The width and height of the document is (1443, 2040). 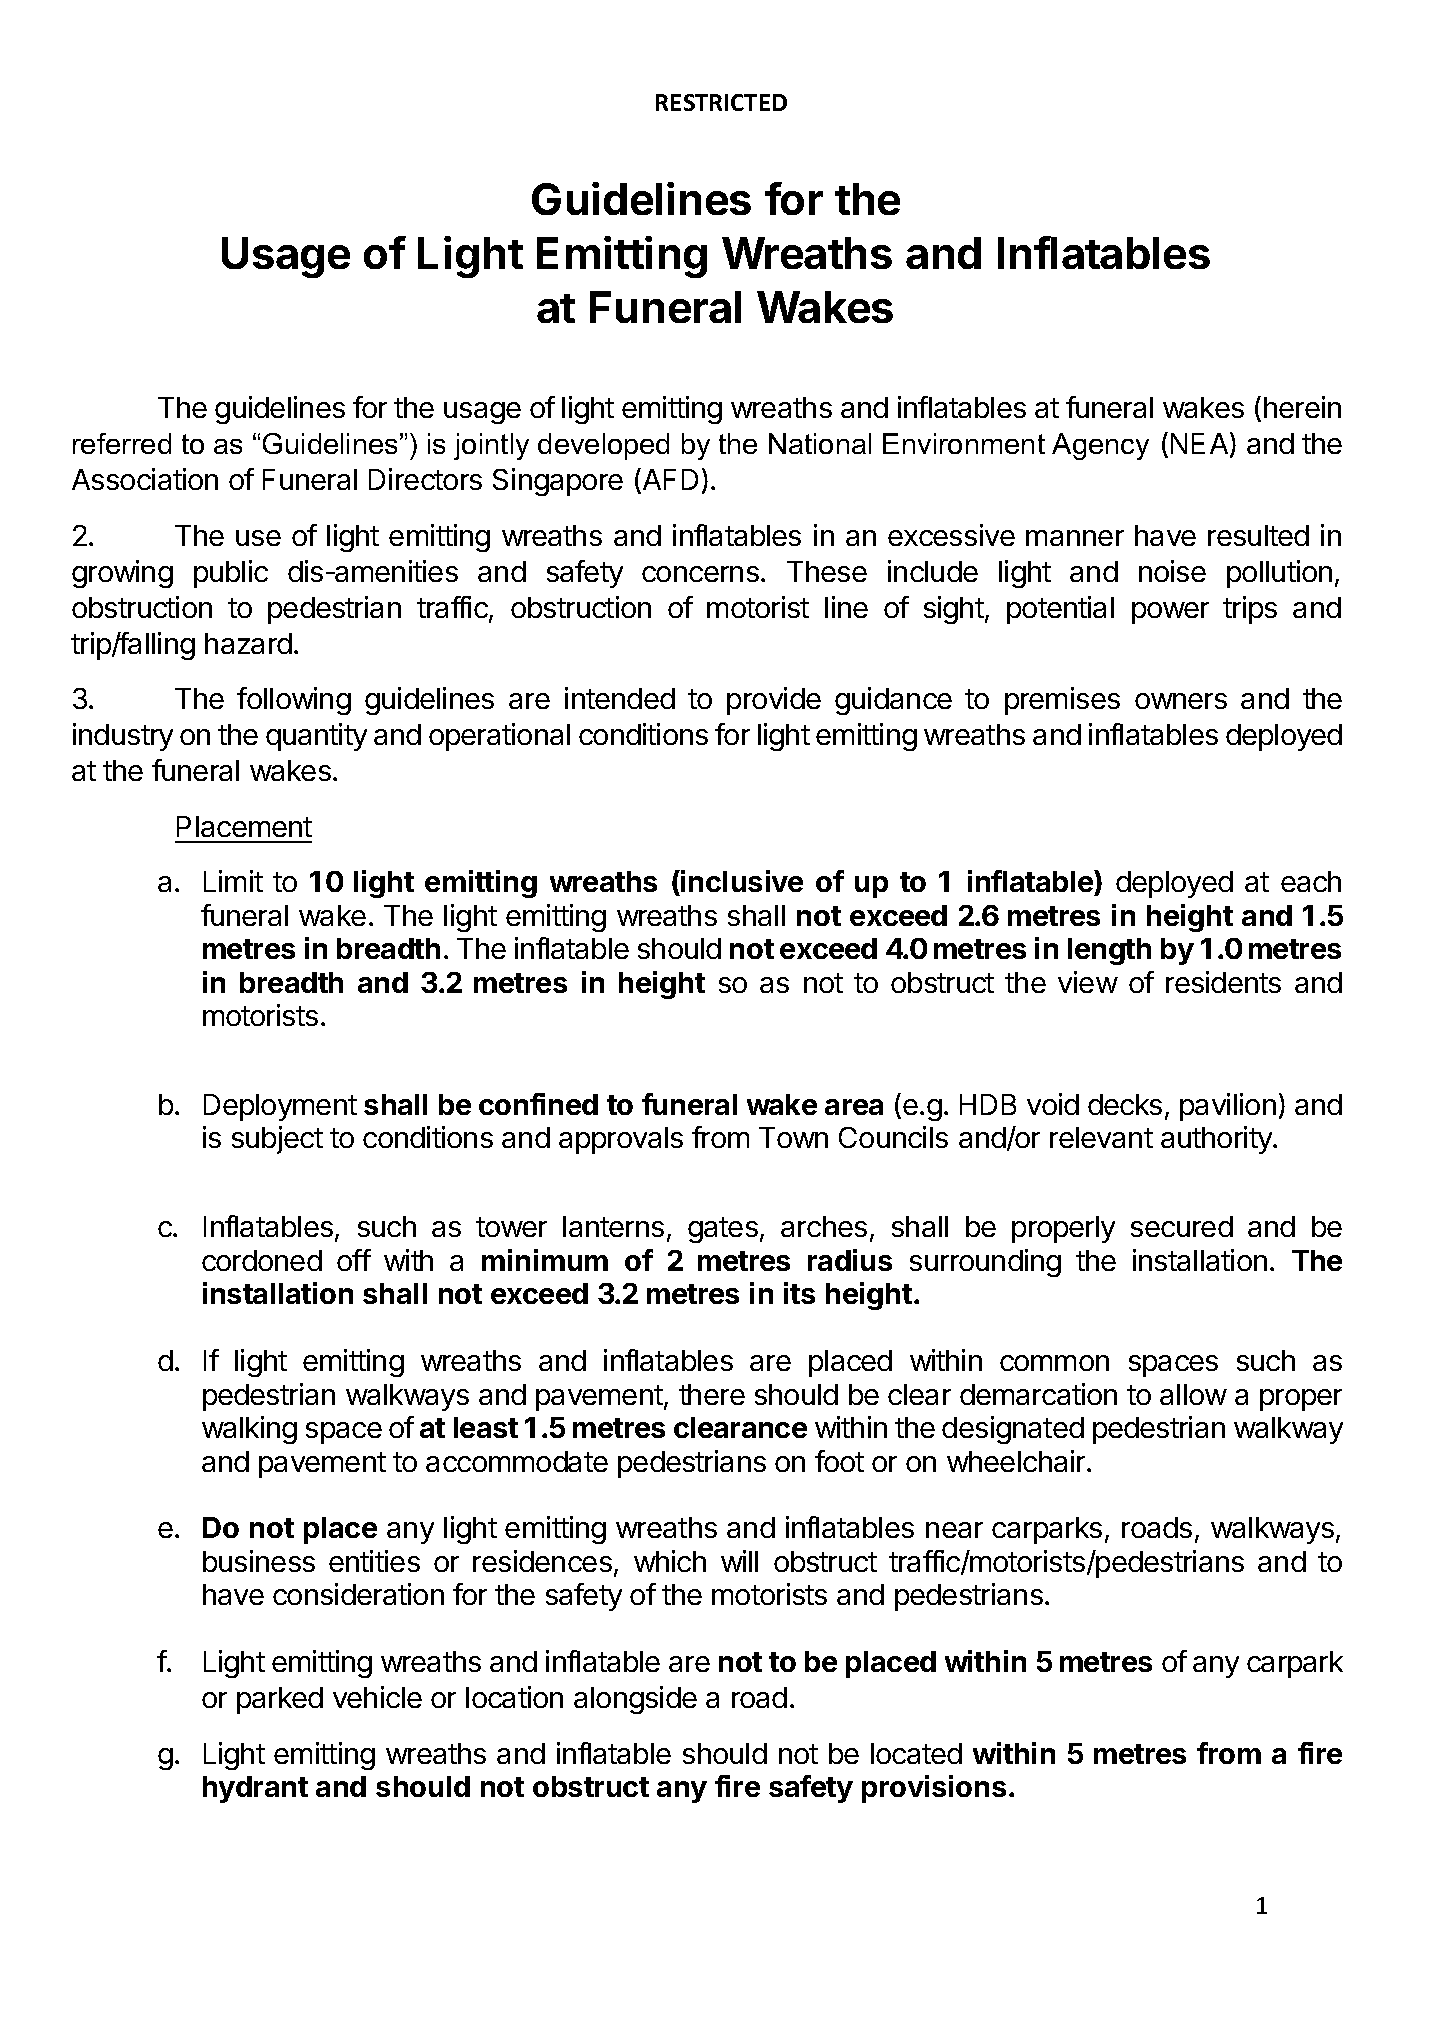 What do you see at coordinates (262, 1260) in the document?
I see `cordoned` at bounding box center [262, 1260].
